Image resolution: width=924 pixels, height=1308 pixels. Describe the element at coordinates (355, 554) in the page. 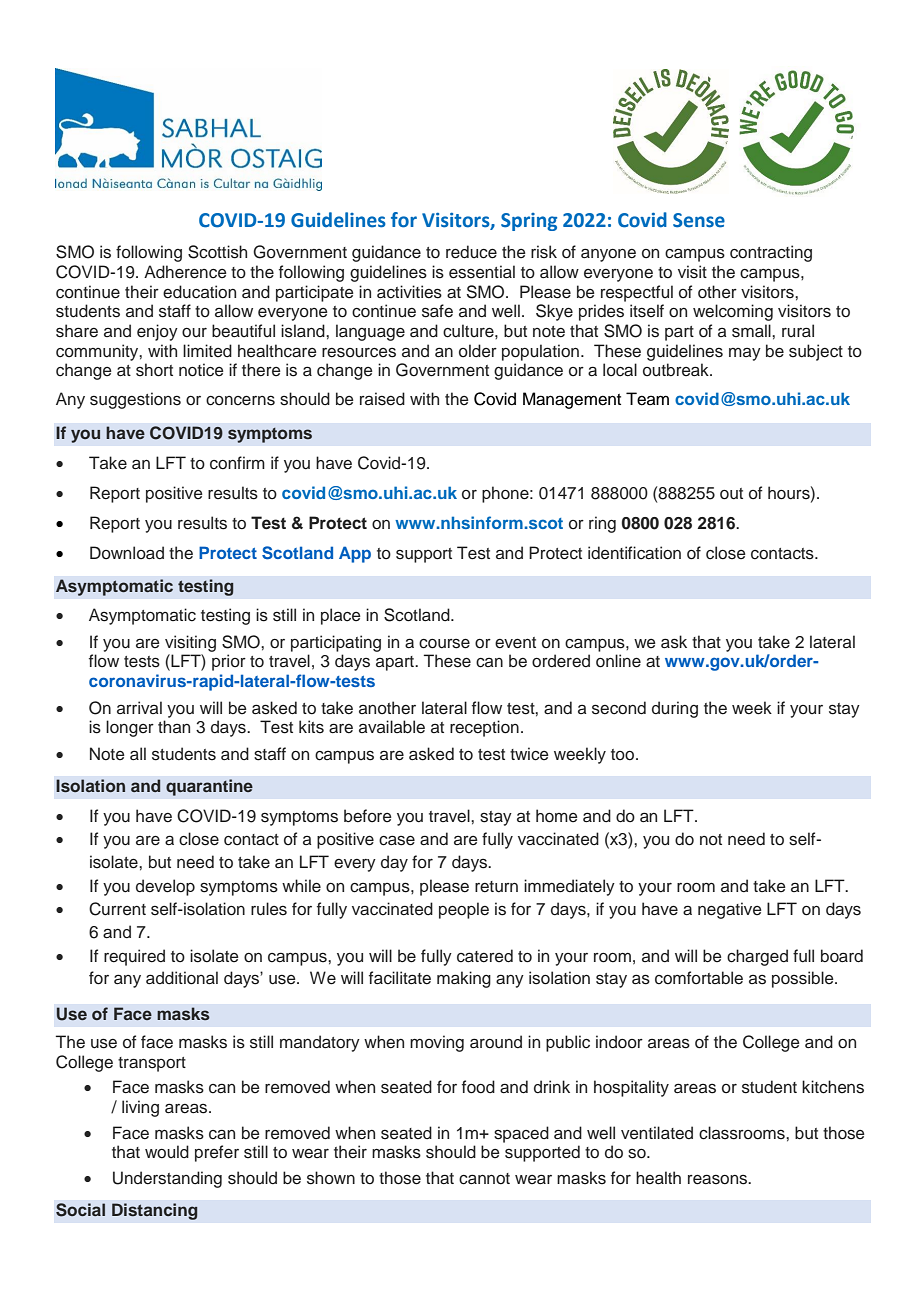

I see `App` at that location.
